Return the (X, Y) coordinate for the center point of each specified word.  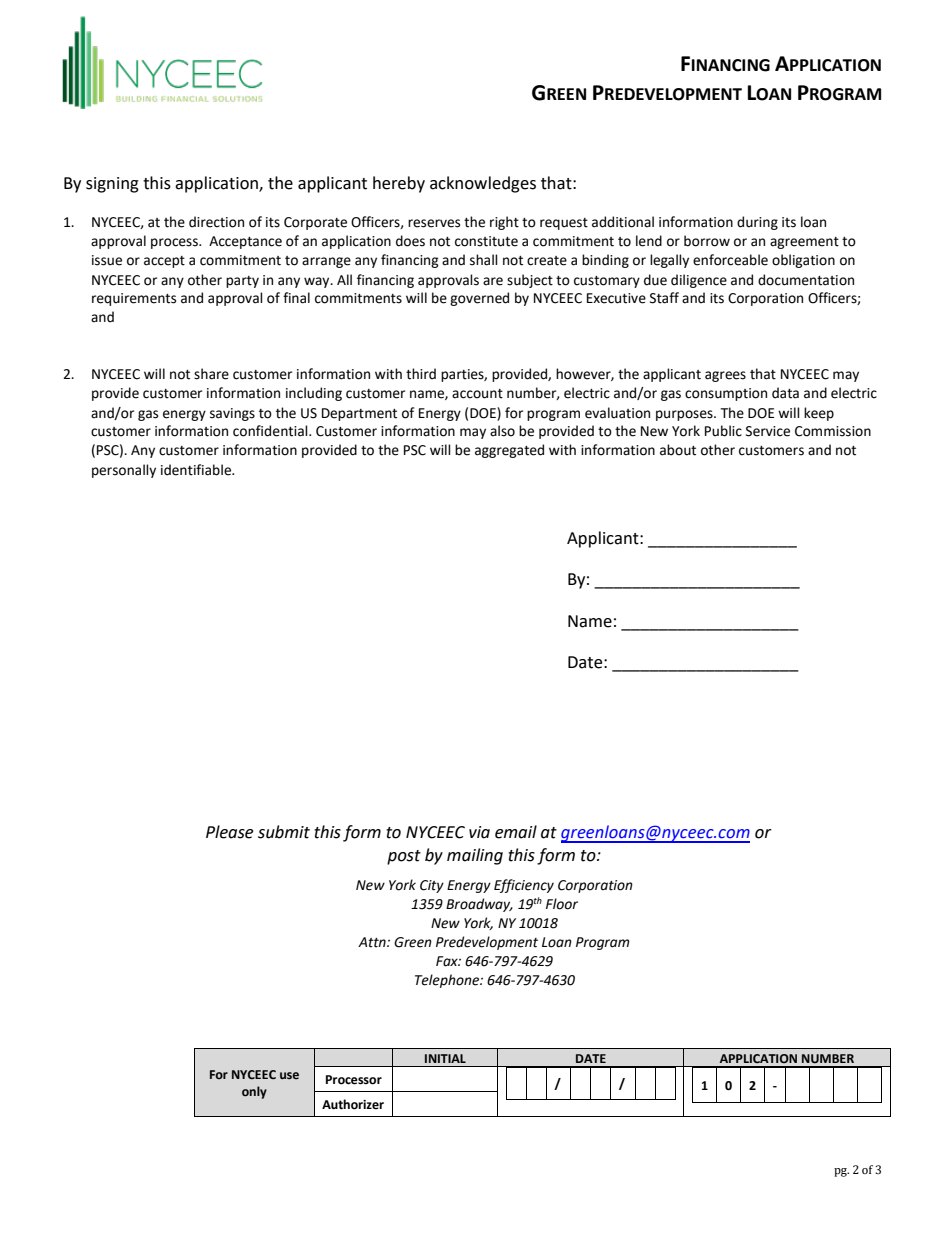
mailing (475, 856)
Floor (562, 904)
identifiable (197, 470)
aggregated (509, 451)
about (678, 450)
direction (216, 222)
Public (723, 431)
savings (232, 414)
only (254, 1092)
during (757, 223)
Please (229, 832)
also (502, 431)
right (504, 223)
